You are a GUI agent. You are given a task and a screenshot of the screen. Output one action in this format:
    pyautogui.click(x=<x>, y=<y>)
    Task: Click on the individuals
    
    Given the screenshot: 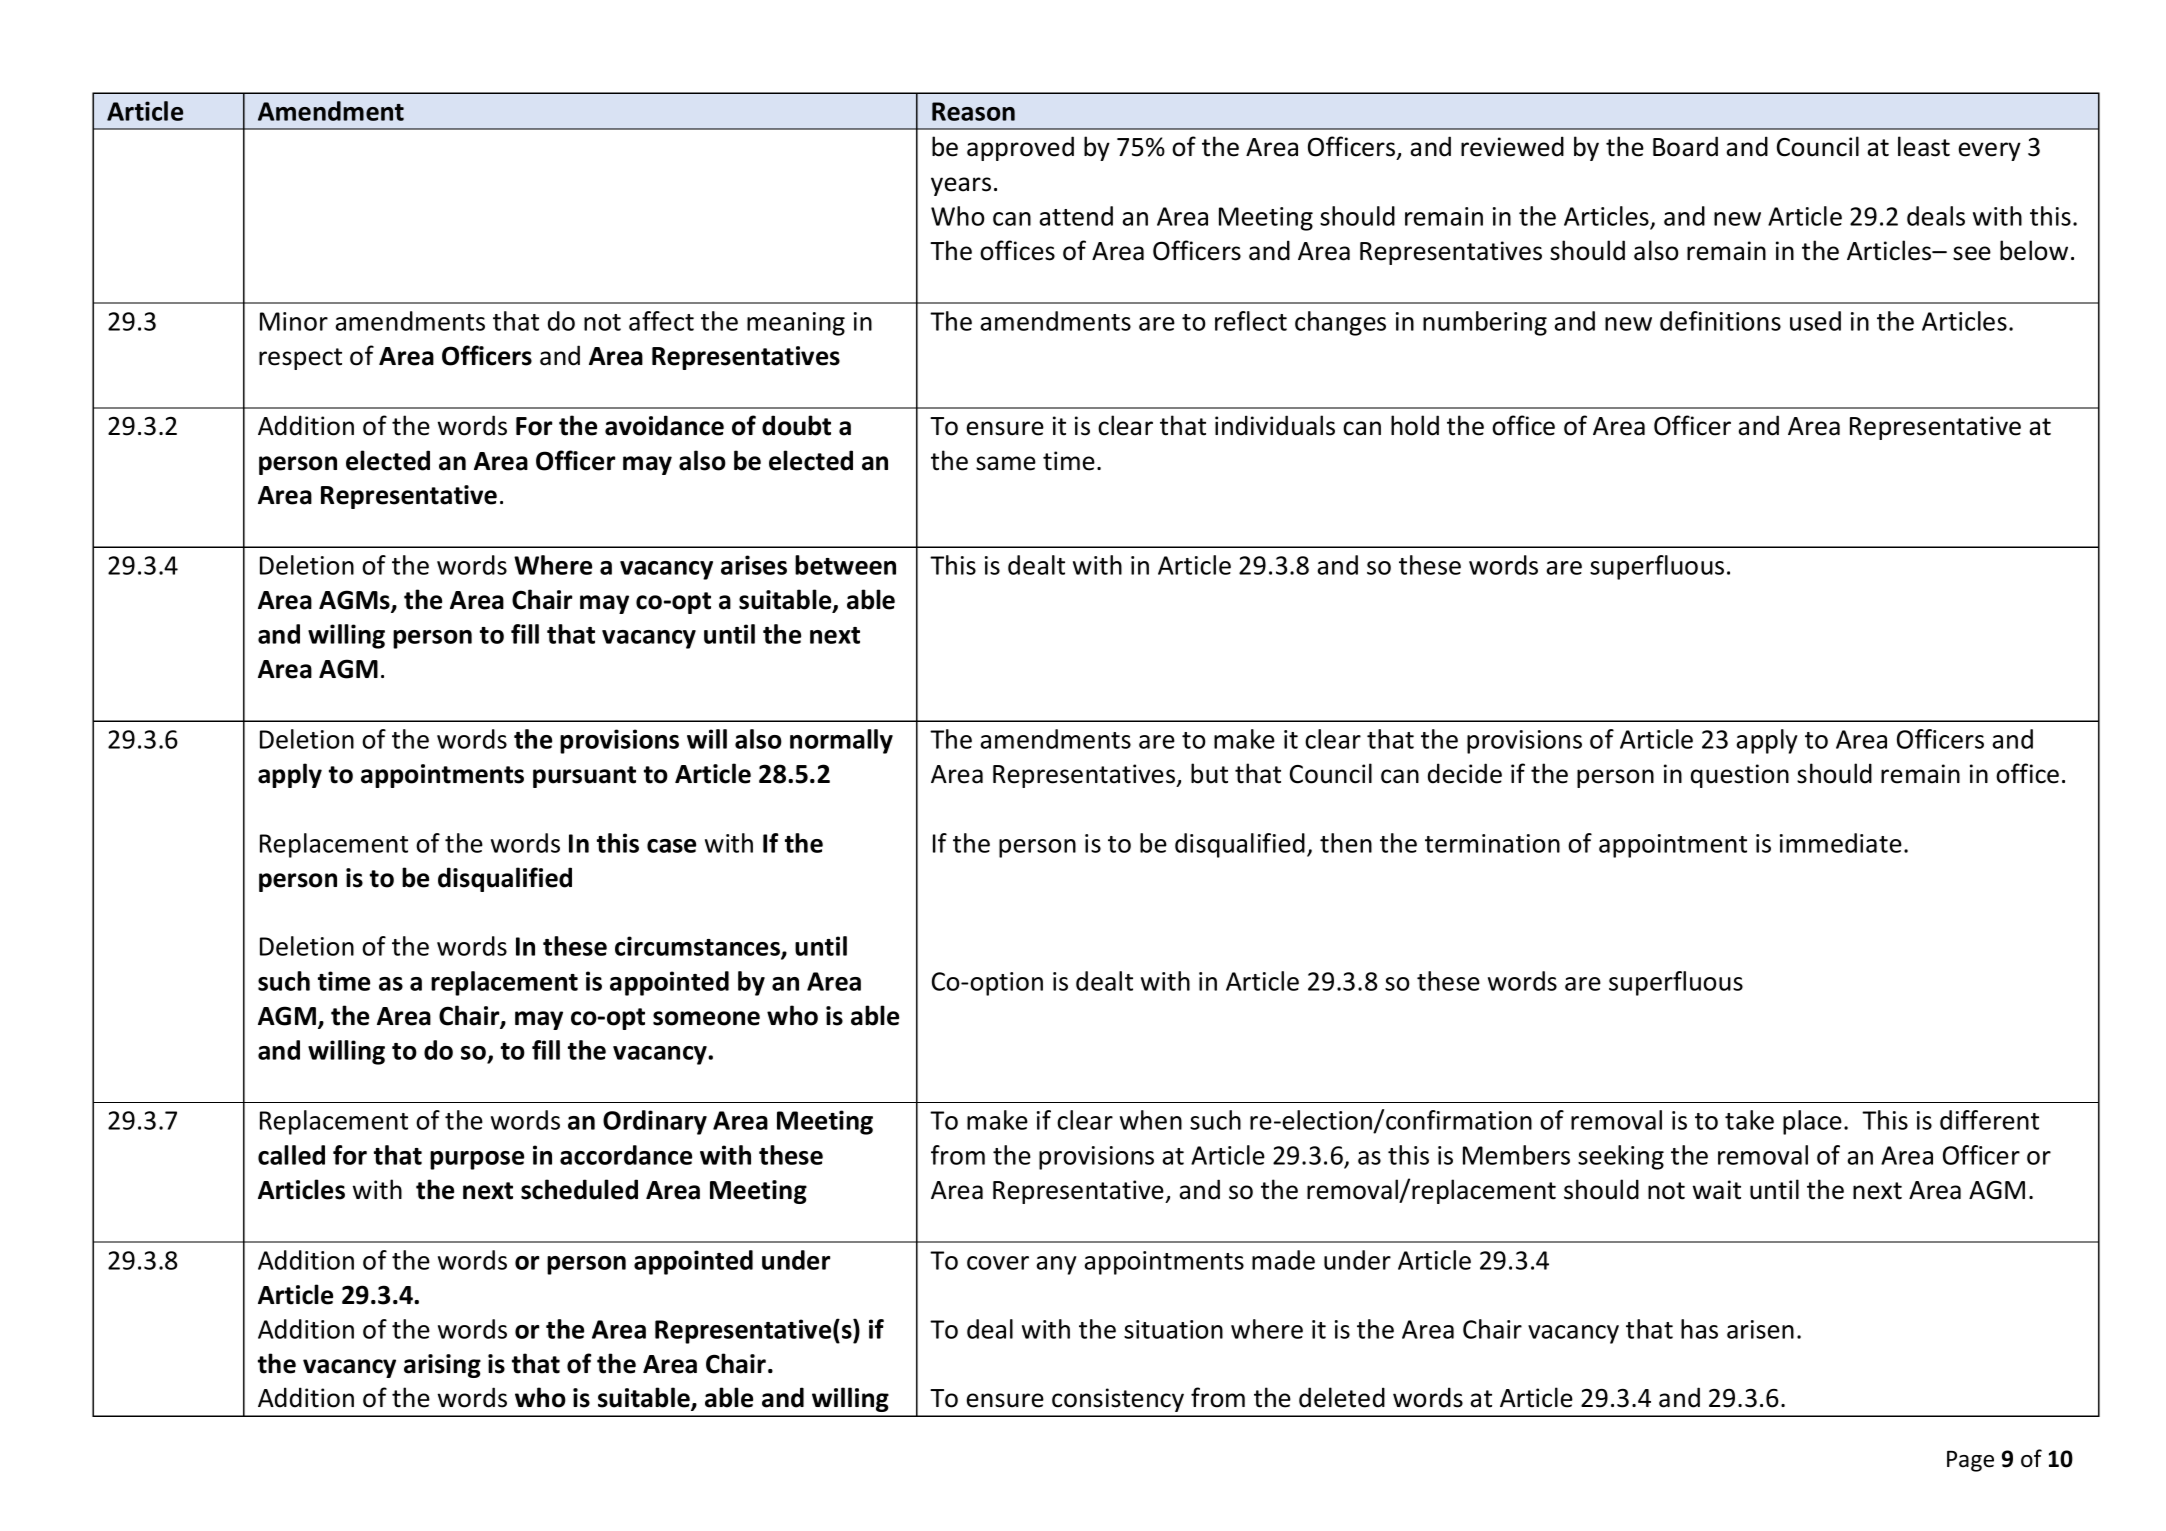 What is the action you would take?
    pyautogui.click(x=1275, y=425)
